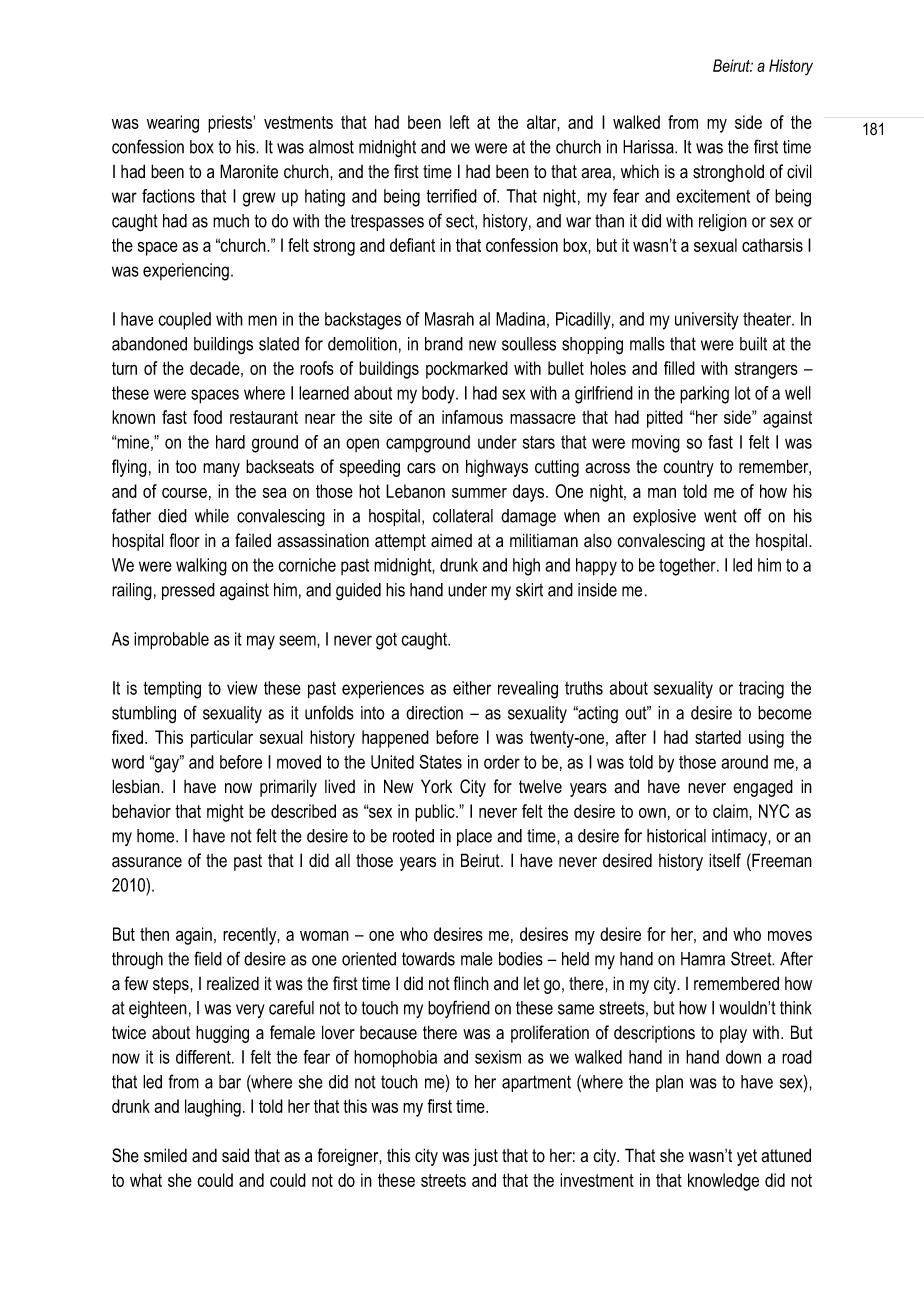 The height and width of the screenshot is (1308, 924). I want to click on just, so click(485, 1157).
